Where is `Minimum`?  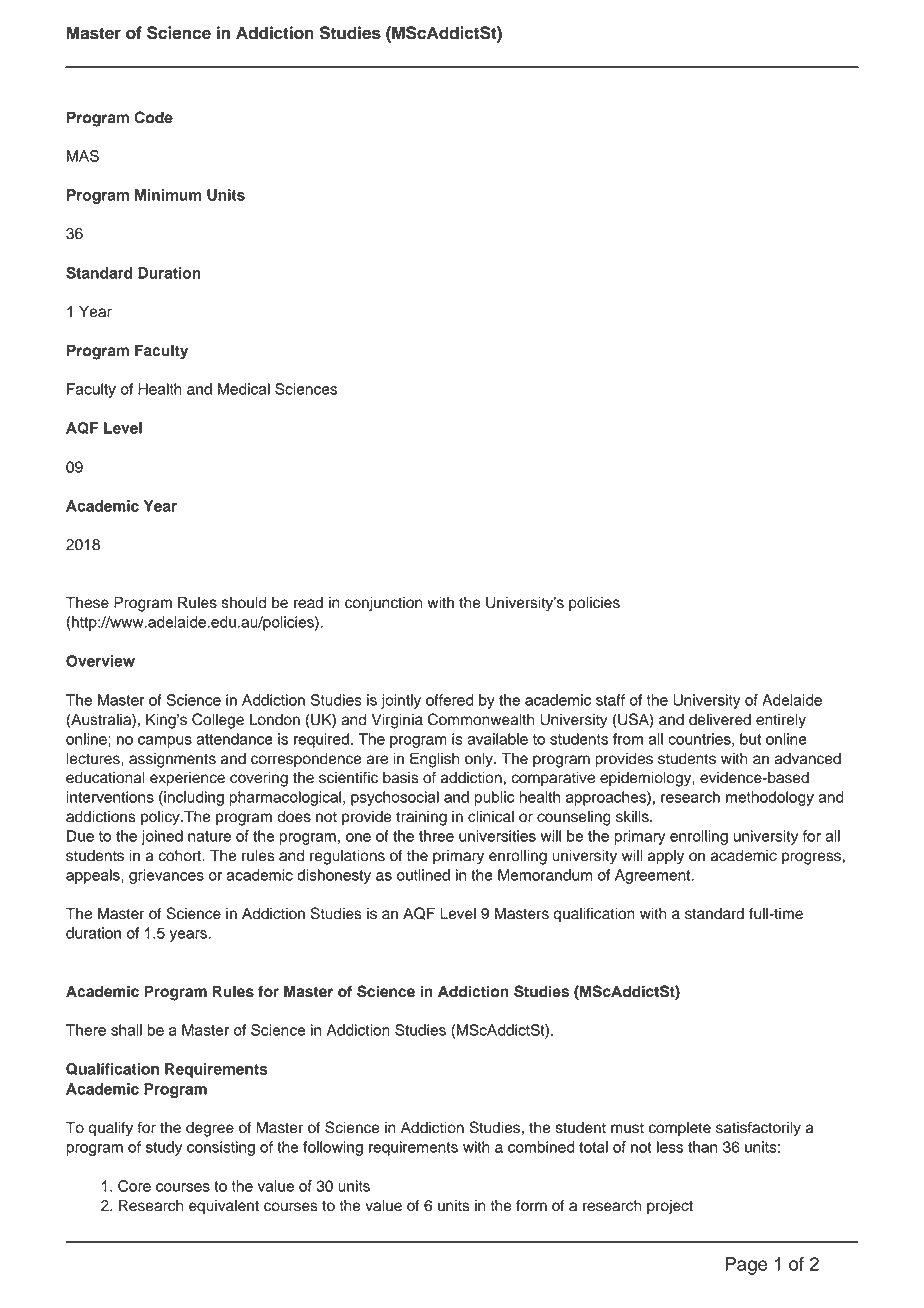
Minimum is located at coordinates (168, 195).
